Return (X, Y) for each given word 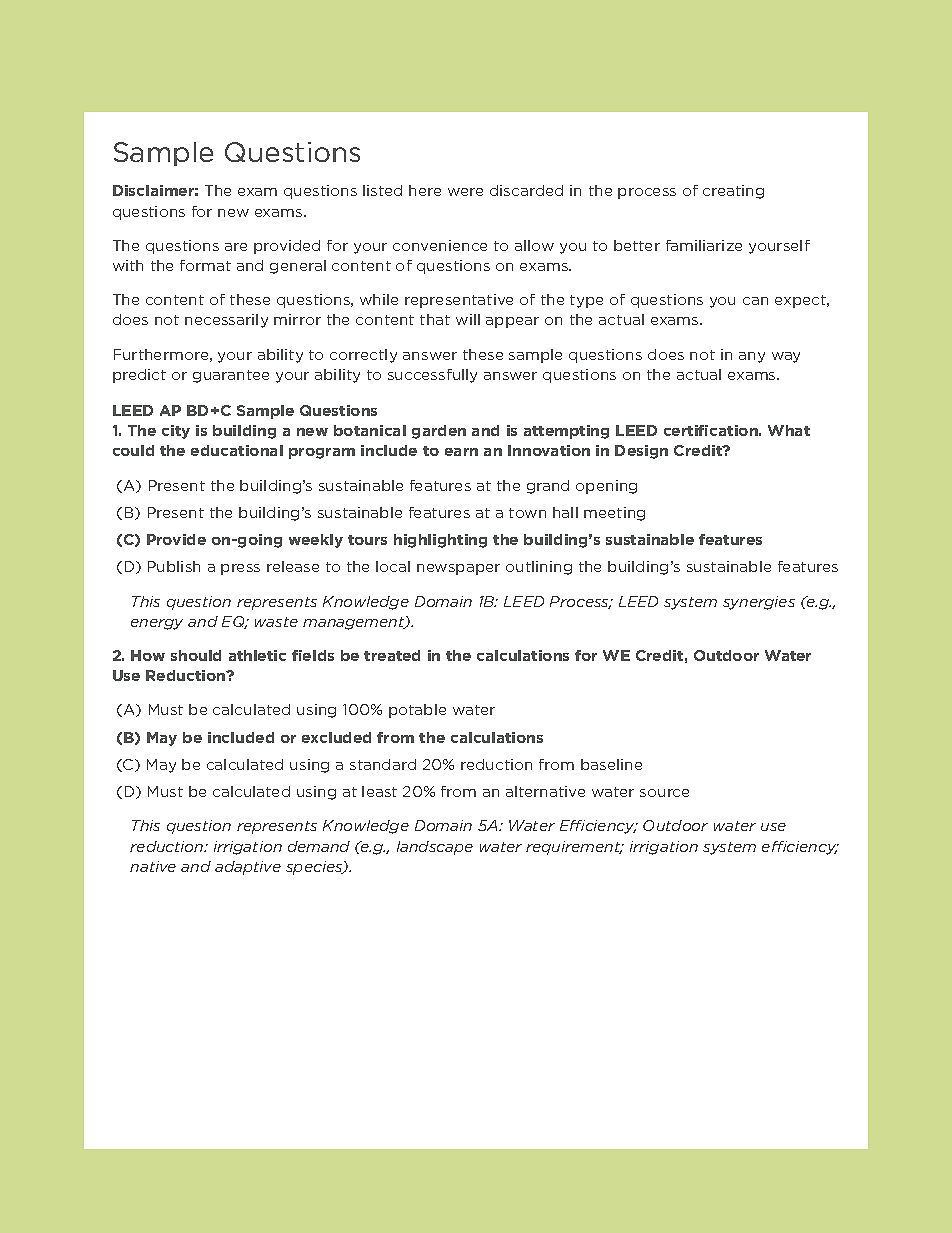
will (468, 319)
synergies (759, 603)
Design (641, 452)
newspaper (458, 569)
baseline (611, 764)
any (752, 357)
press (240, 569)
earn (461, 452)
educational (237, 450)
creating (733, 192)
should (196, 655)
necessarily (226, 321)
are (236, 247)
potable (417, 711)
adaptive (248, 868)
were (465, 192)
